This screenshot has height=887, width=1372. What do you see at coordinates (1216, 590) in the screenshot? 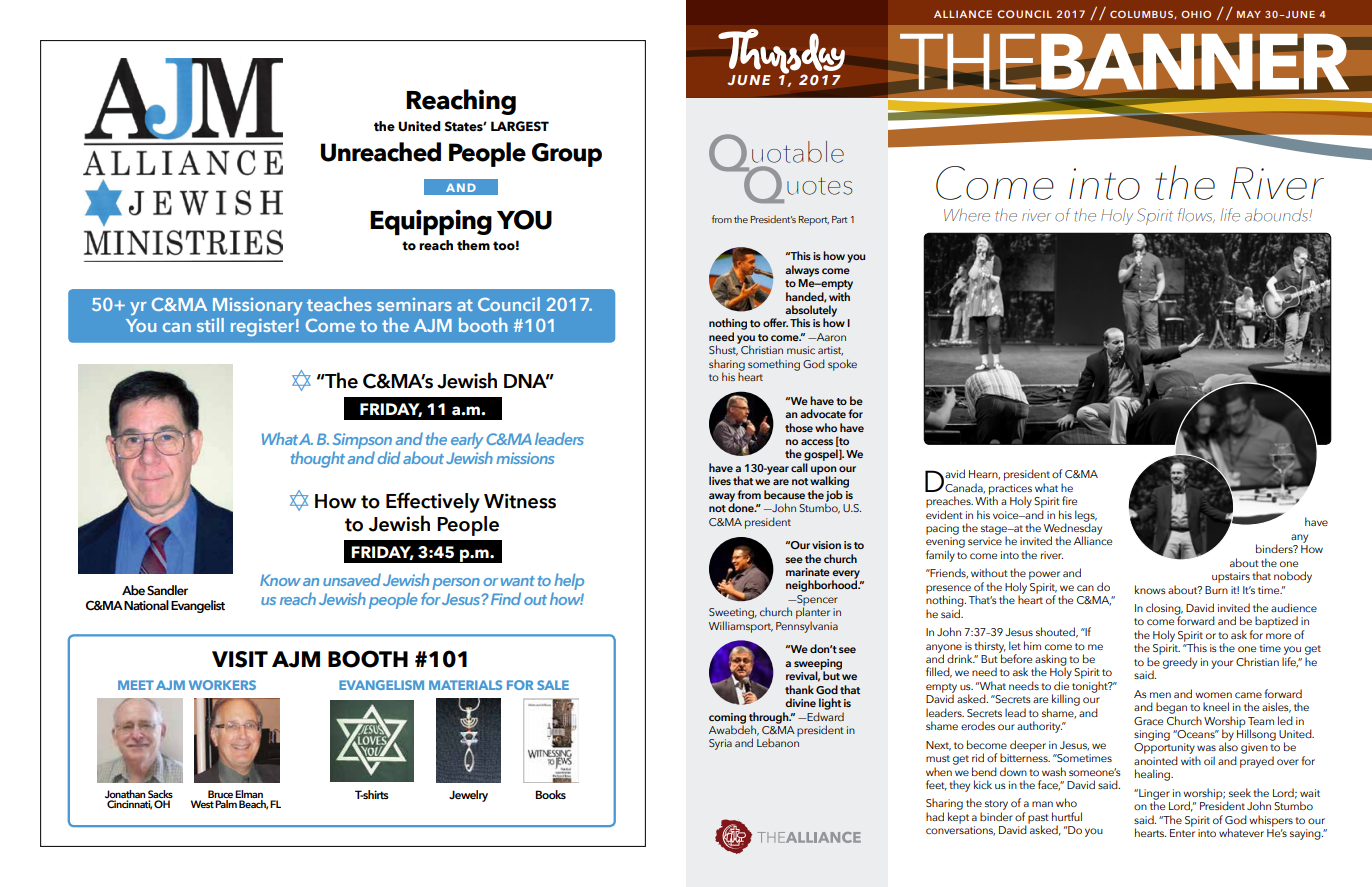
I see `Burn` at bounding box center [1216, 590].
